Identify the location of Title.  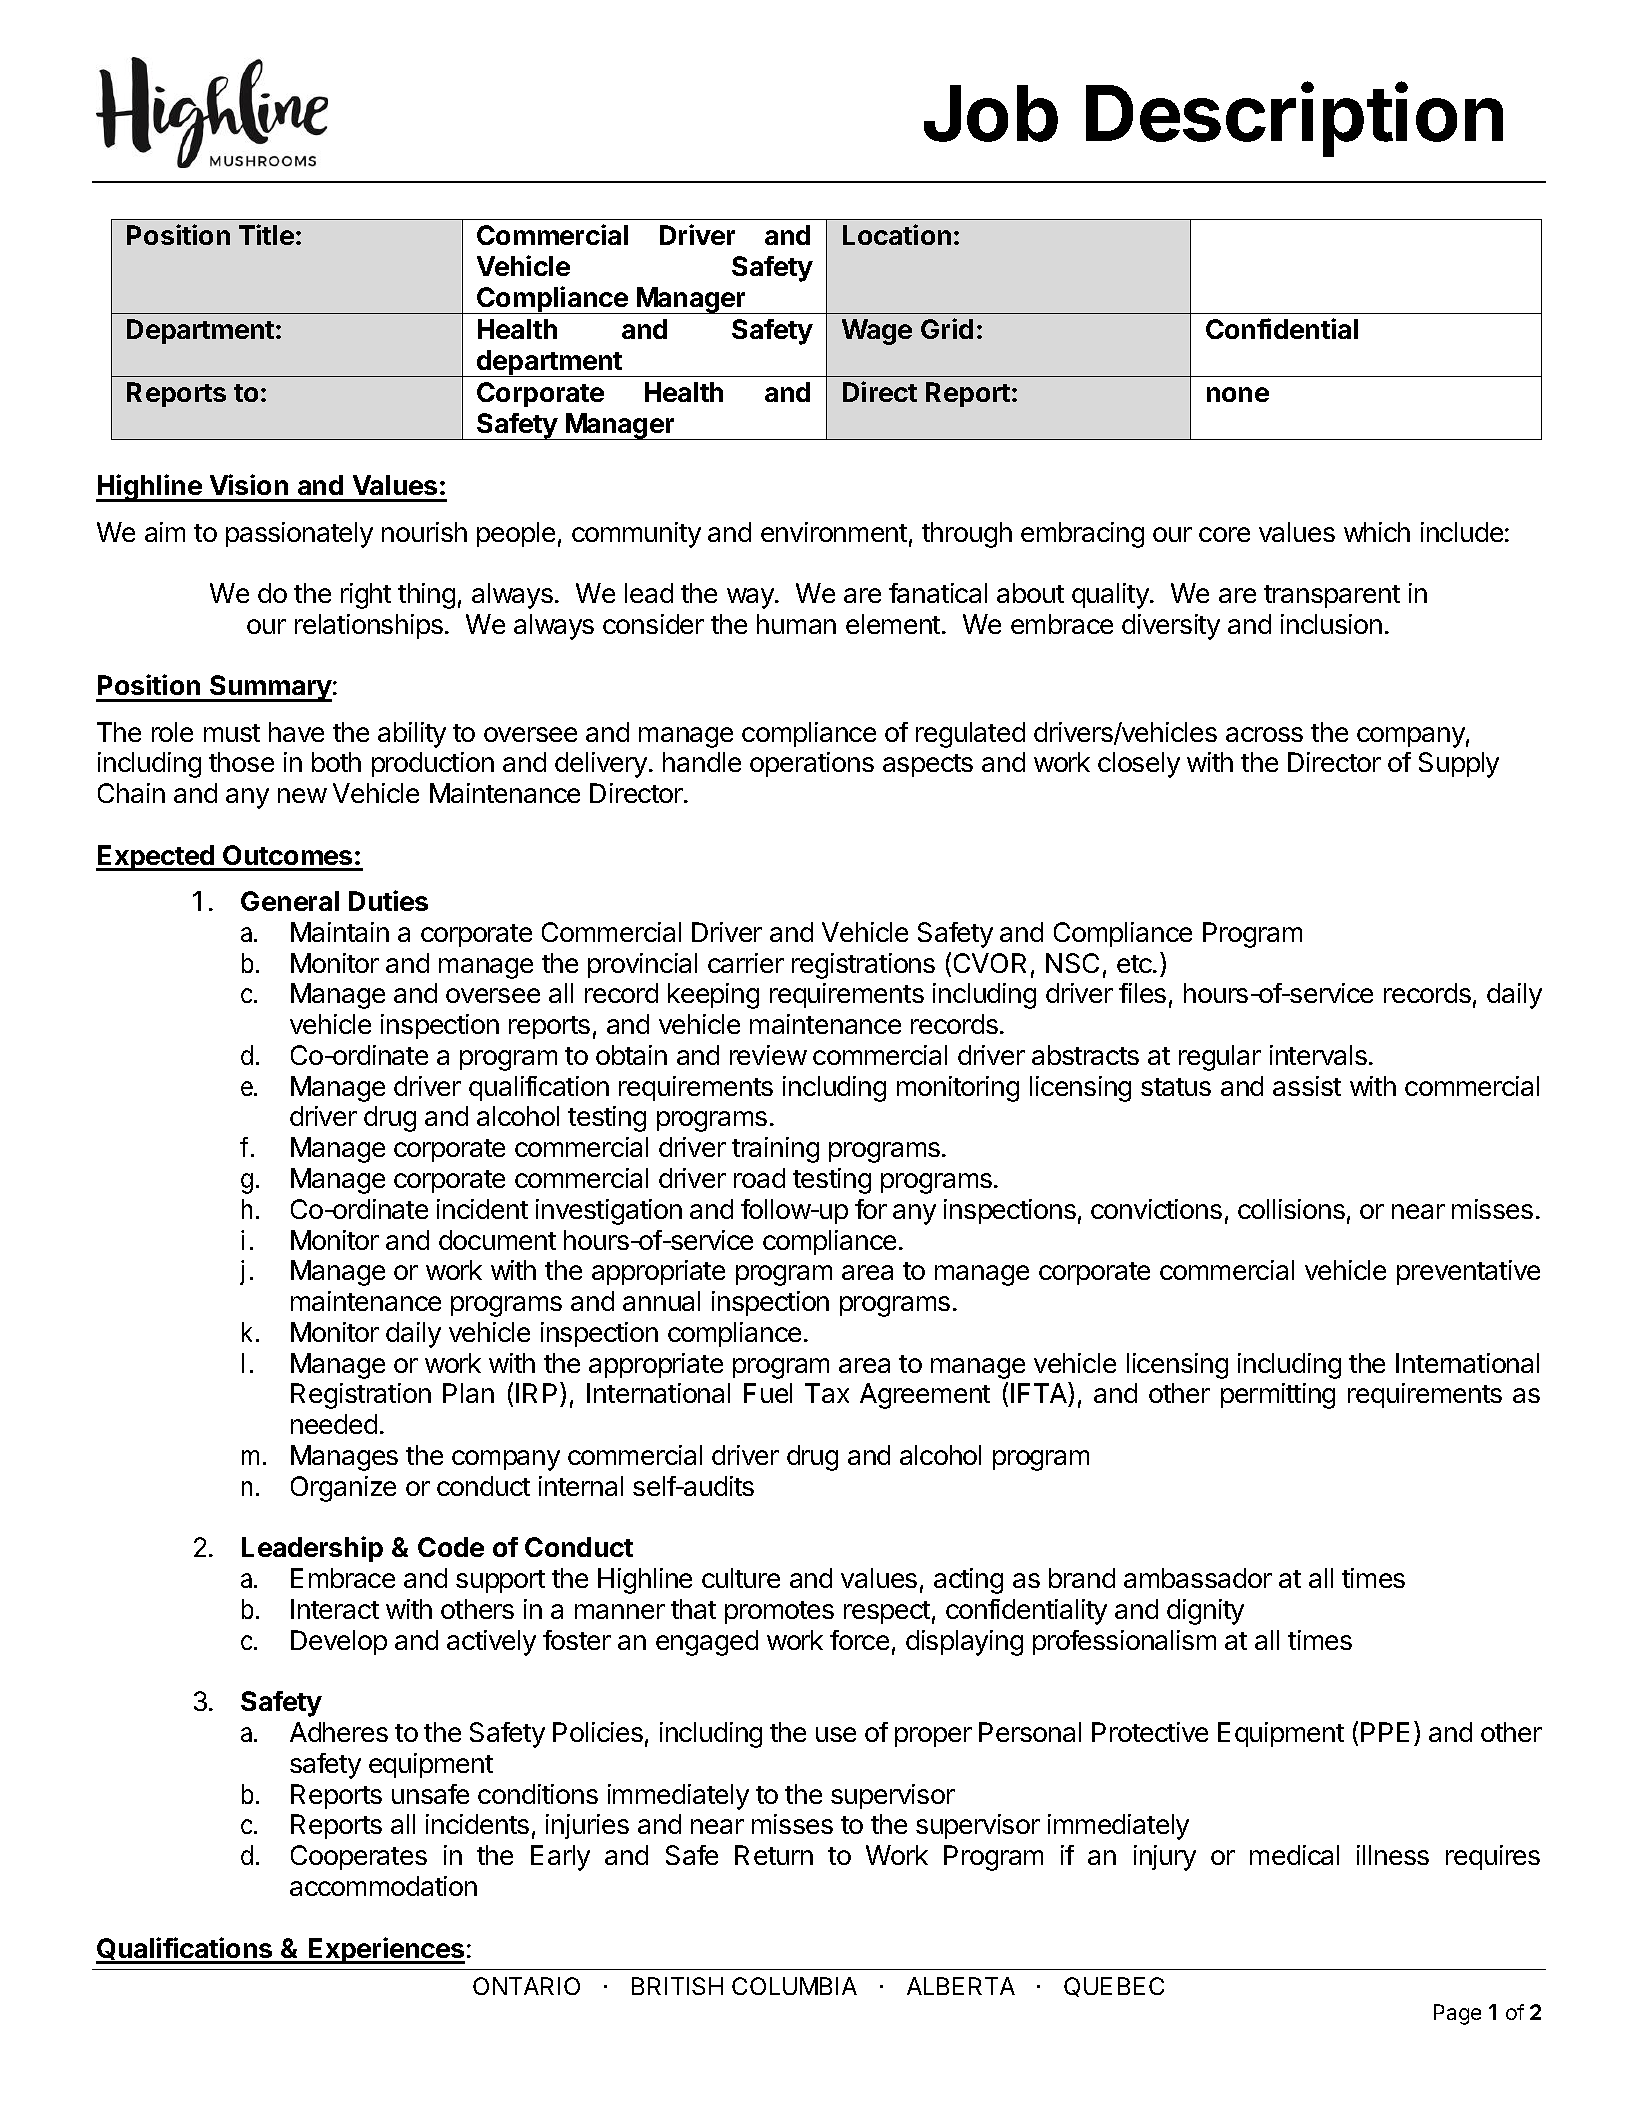
(266, 234).
